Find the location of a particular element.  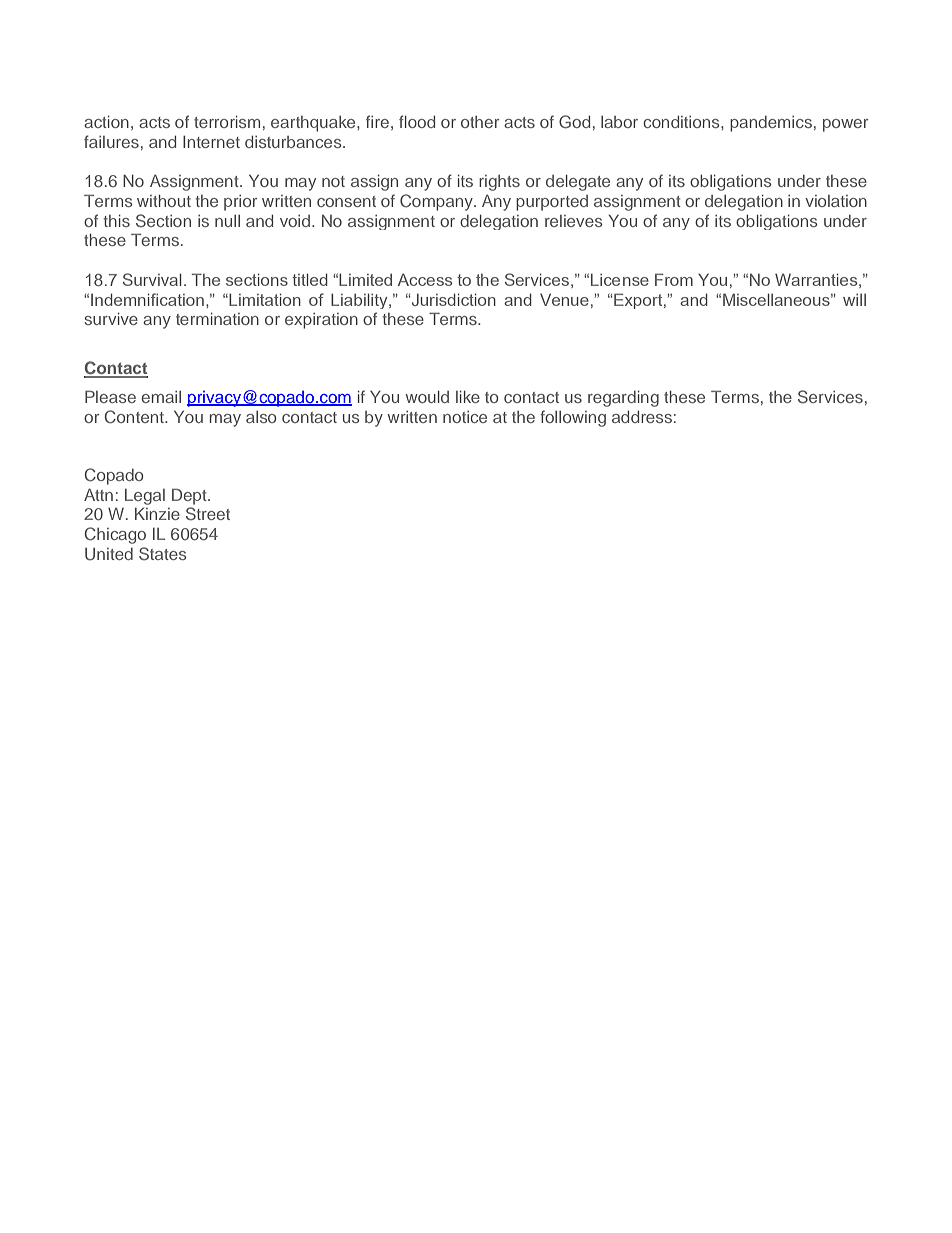

will is located at coordinates (854, 300).
